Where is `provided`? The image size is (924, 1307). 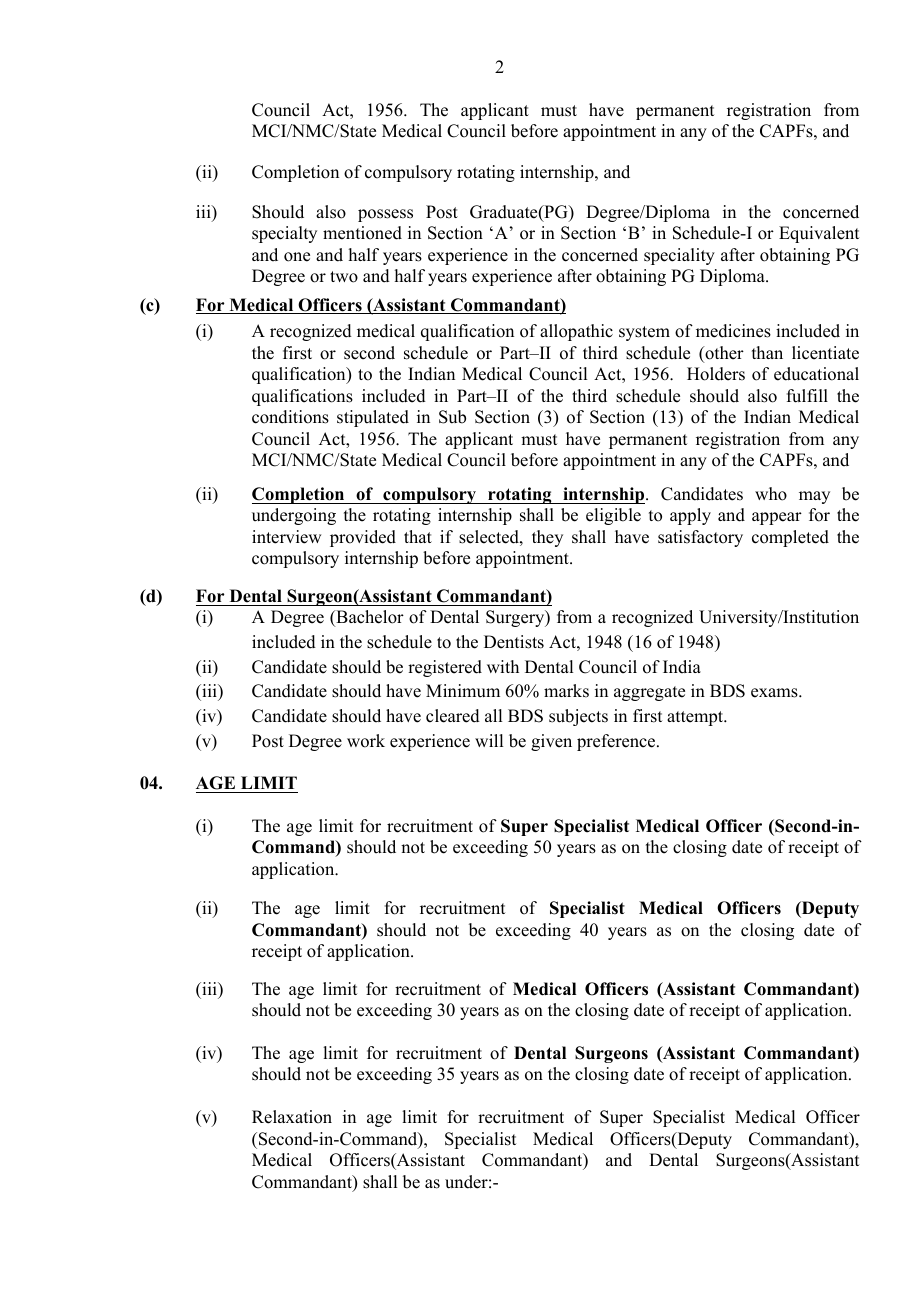
provided is located at coordinates (363, 538).
